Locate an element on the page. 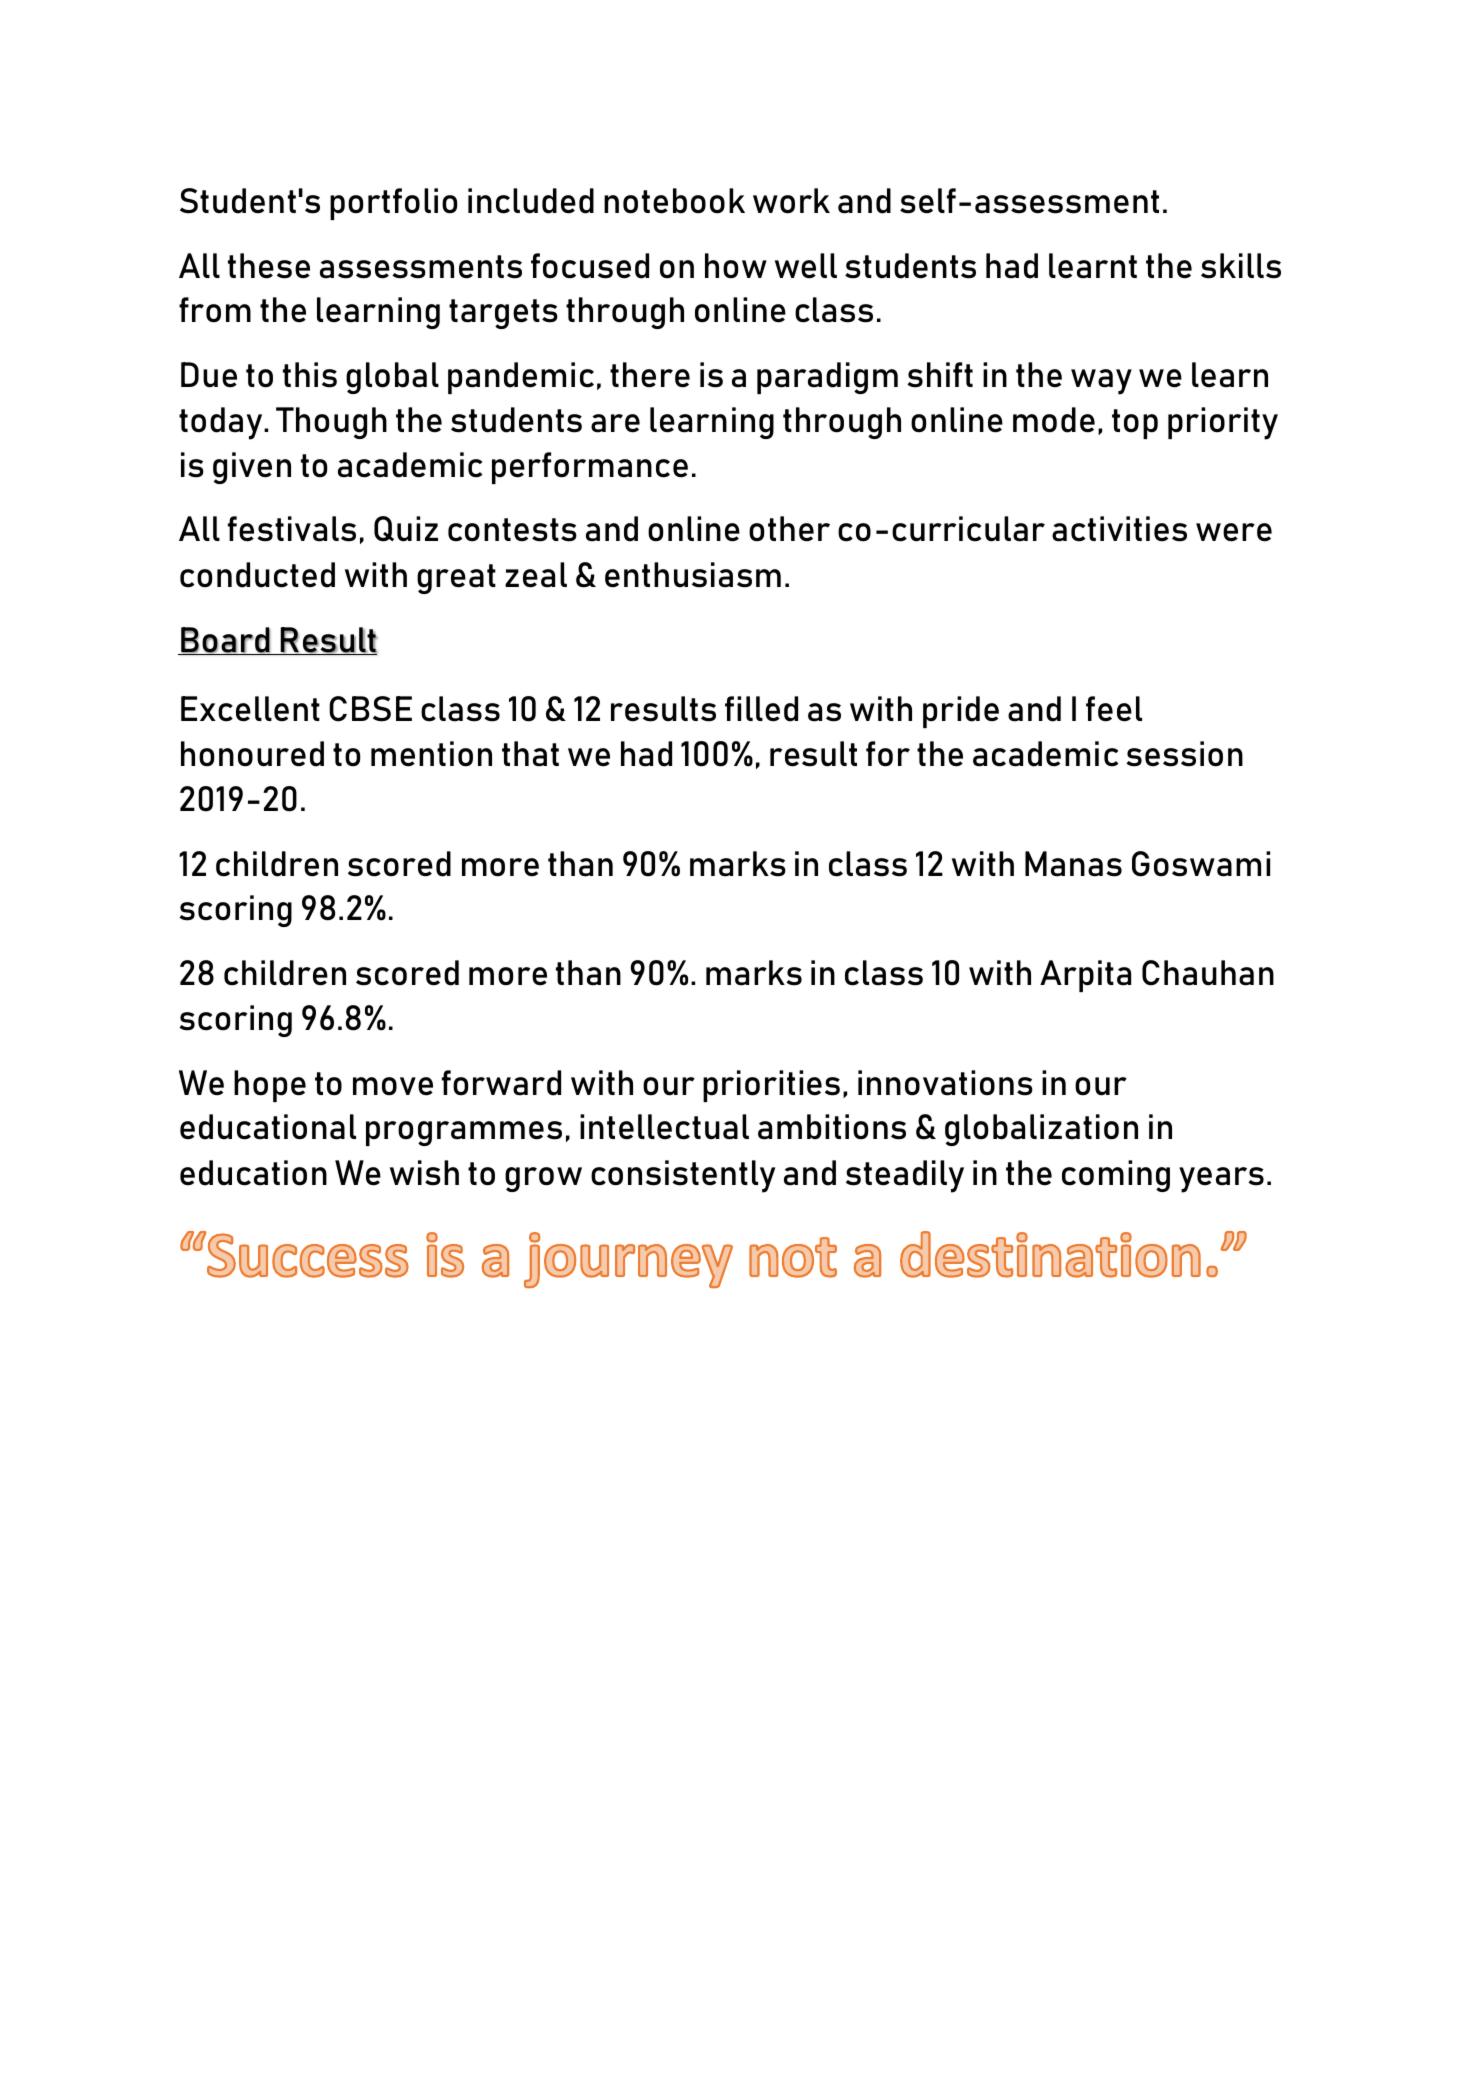  honoured is located at coordinates (252, 754).
